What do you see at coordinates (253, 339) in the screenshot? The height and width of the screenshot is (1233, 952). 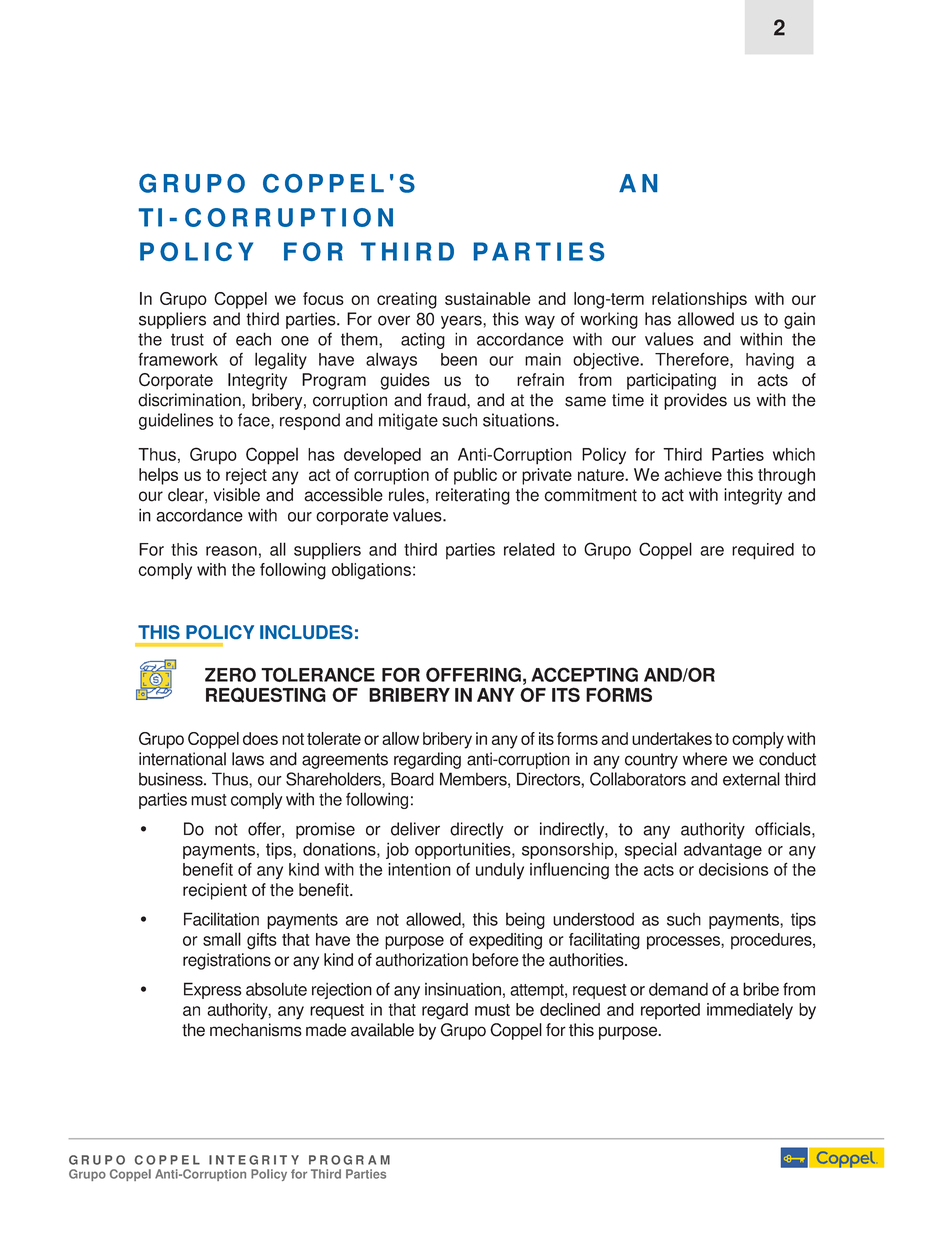 I see `each` at bounding box center [253, 339].
